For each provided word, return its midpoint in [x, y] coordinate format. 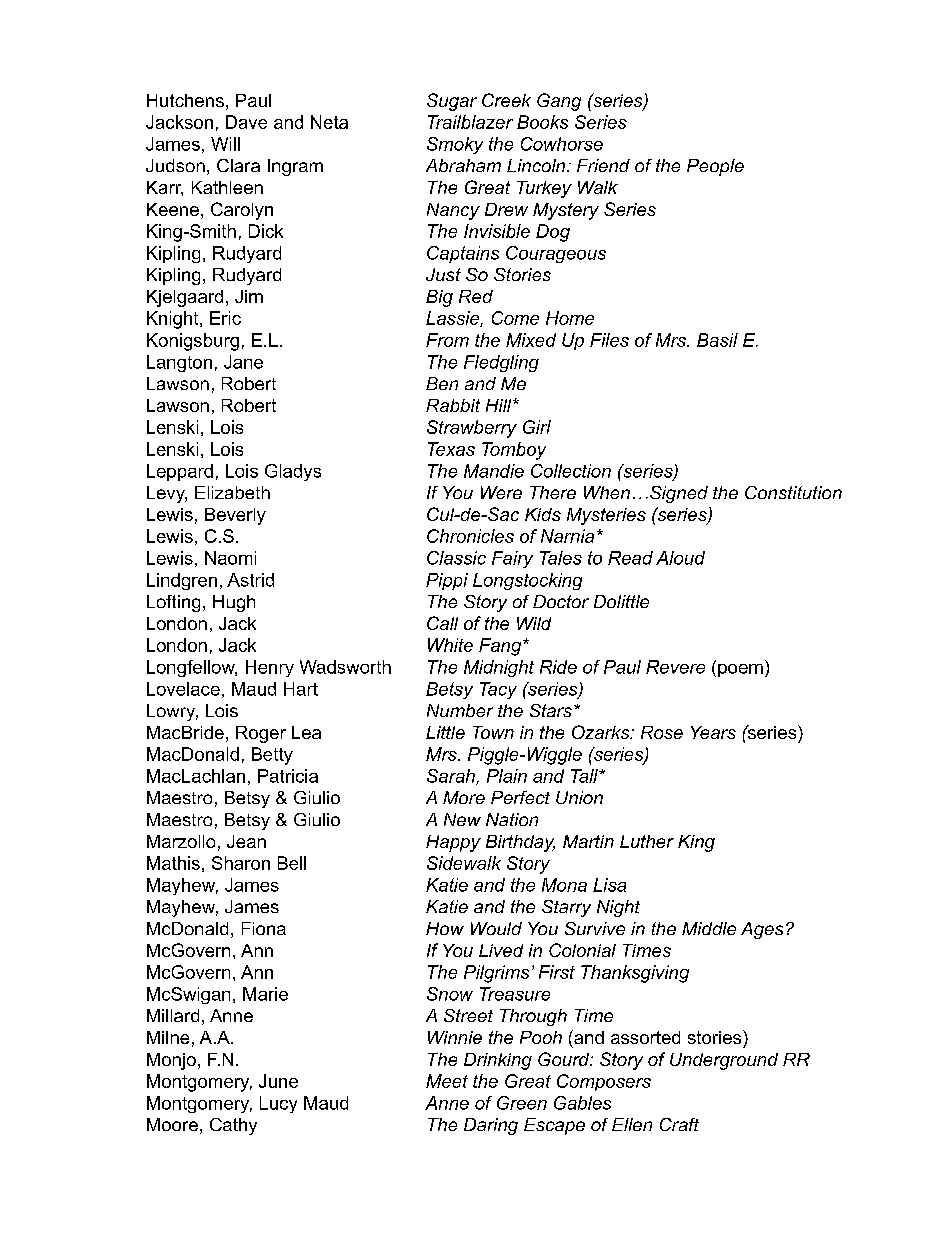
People [715, 167]
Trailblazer [470, 122]
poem [740, 670]
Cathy [233, 1126]
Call [442, 623]
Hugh [234, 603]
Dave [246, 122]
